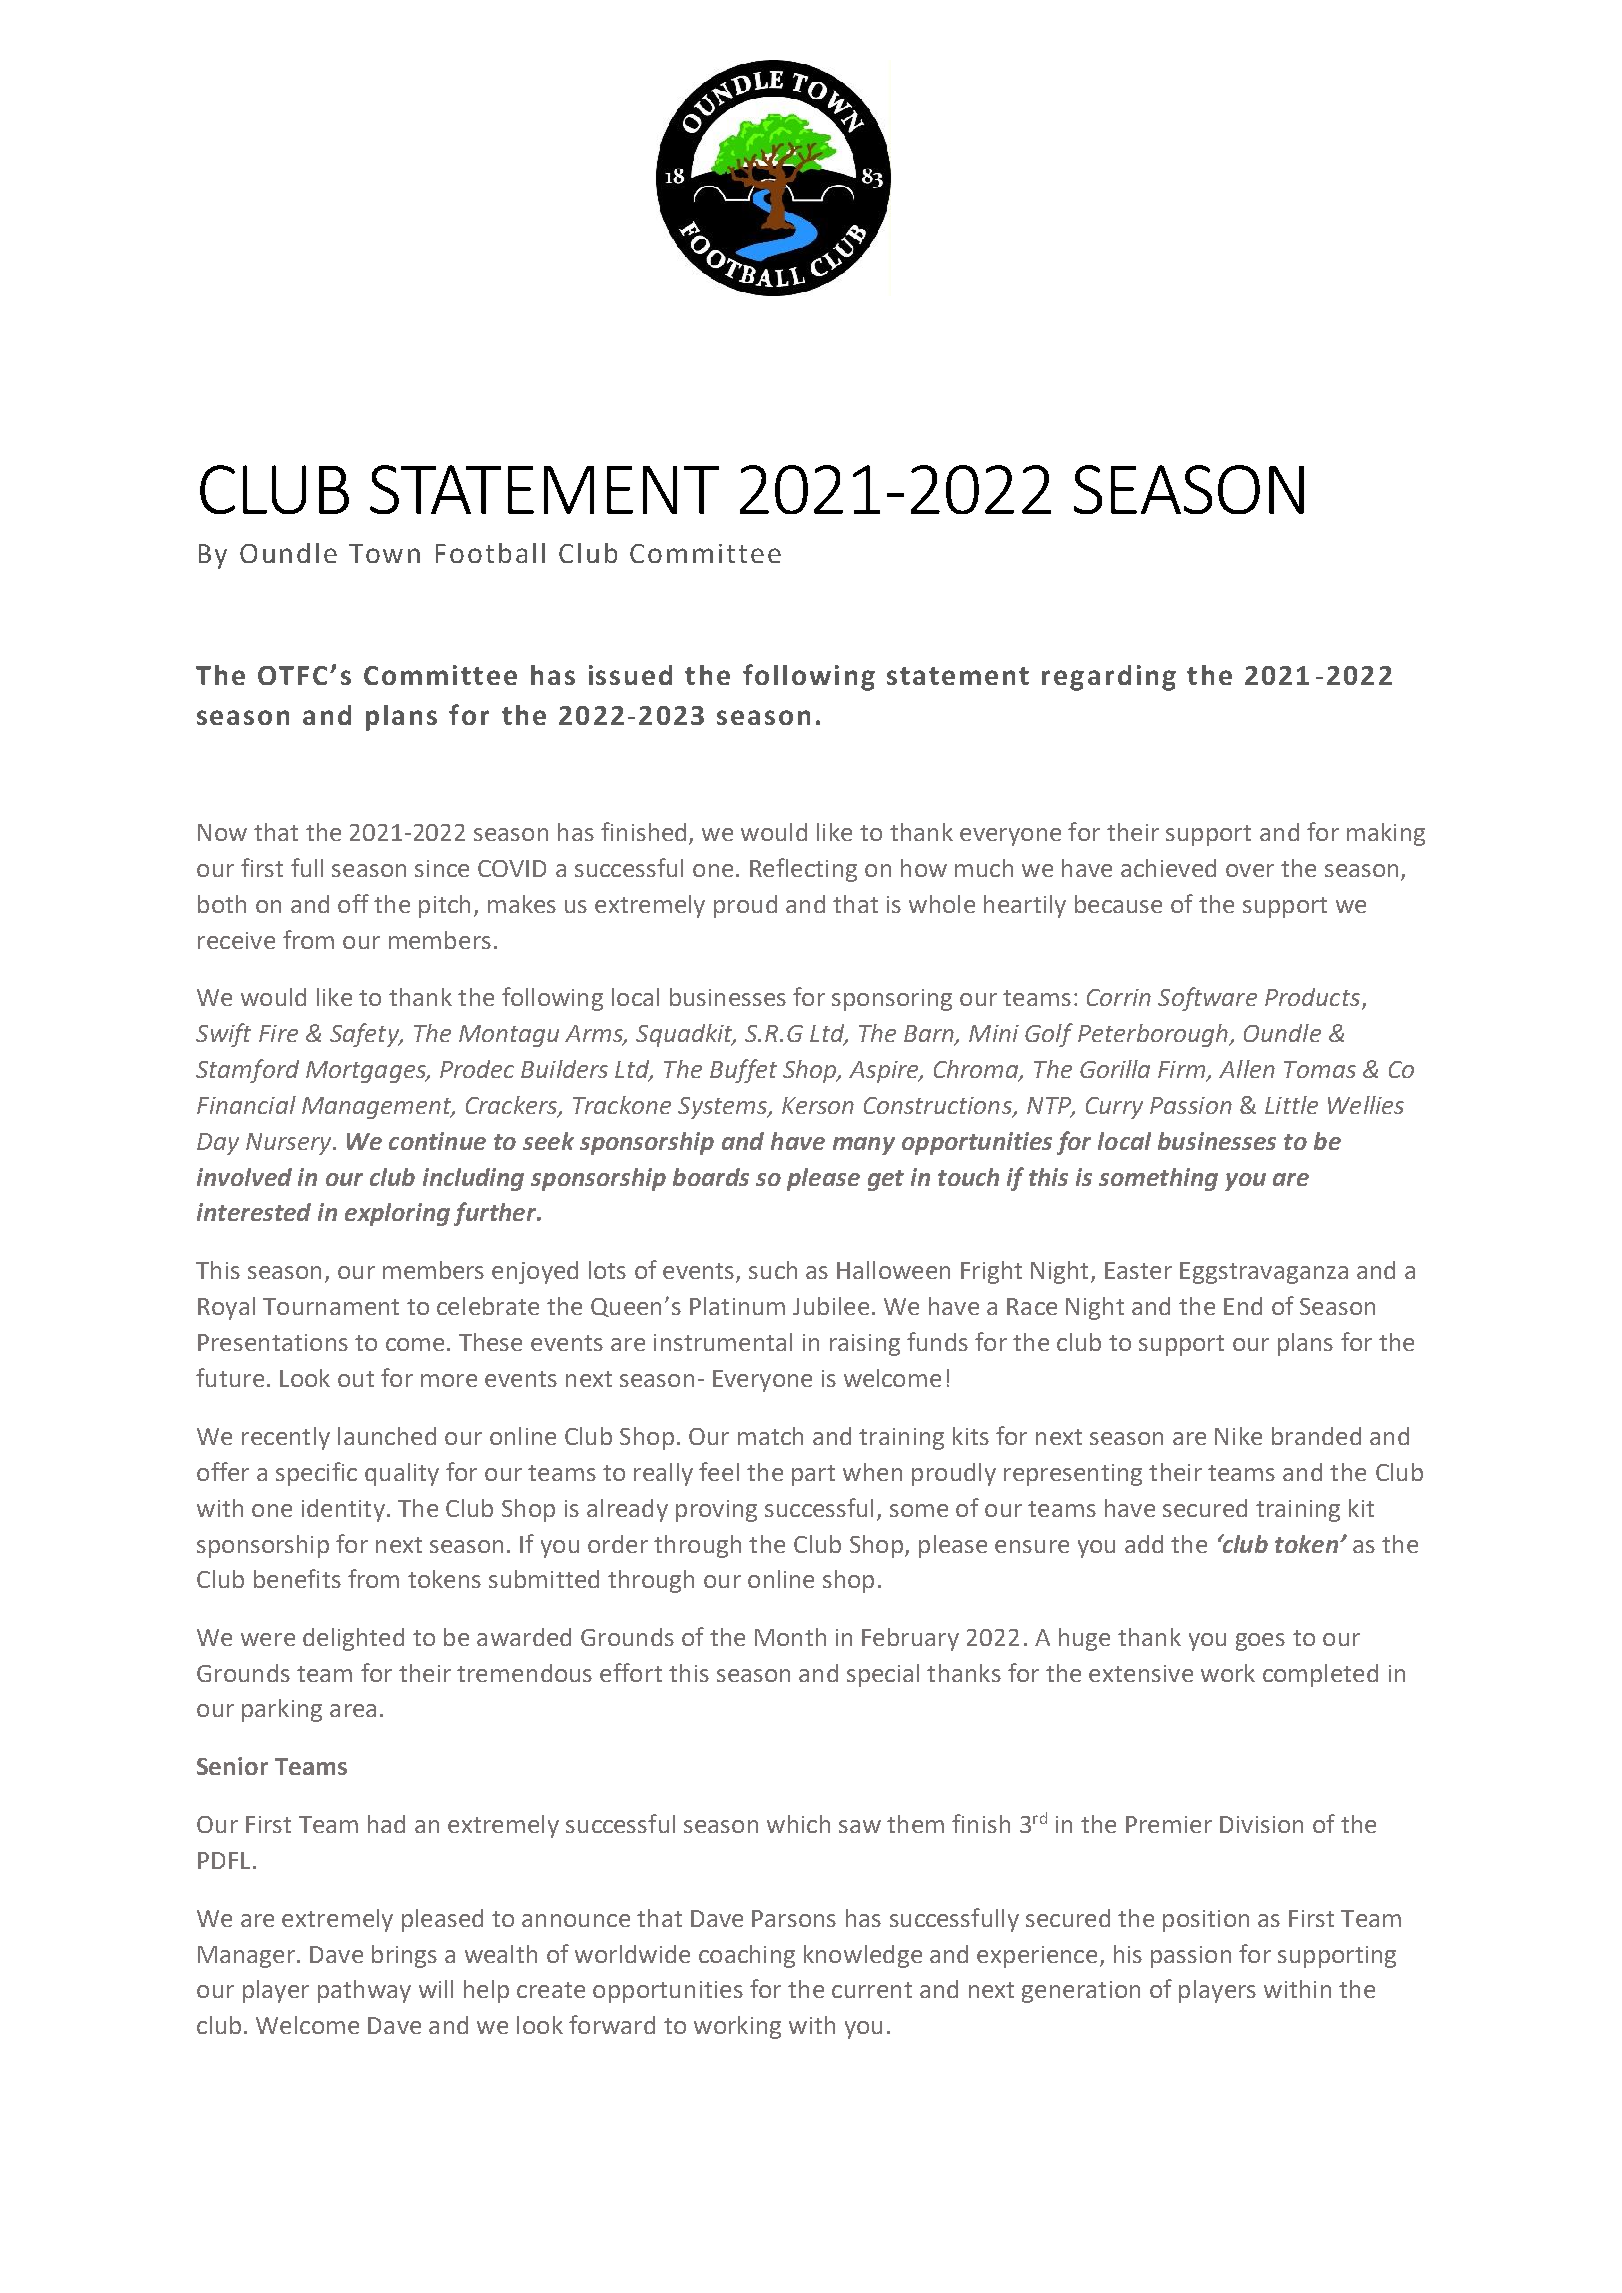  I want to click on regarding, so click(1109, 678).
